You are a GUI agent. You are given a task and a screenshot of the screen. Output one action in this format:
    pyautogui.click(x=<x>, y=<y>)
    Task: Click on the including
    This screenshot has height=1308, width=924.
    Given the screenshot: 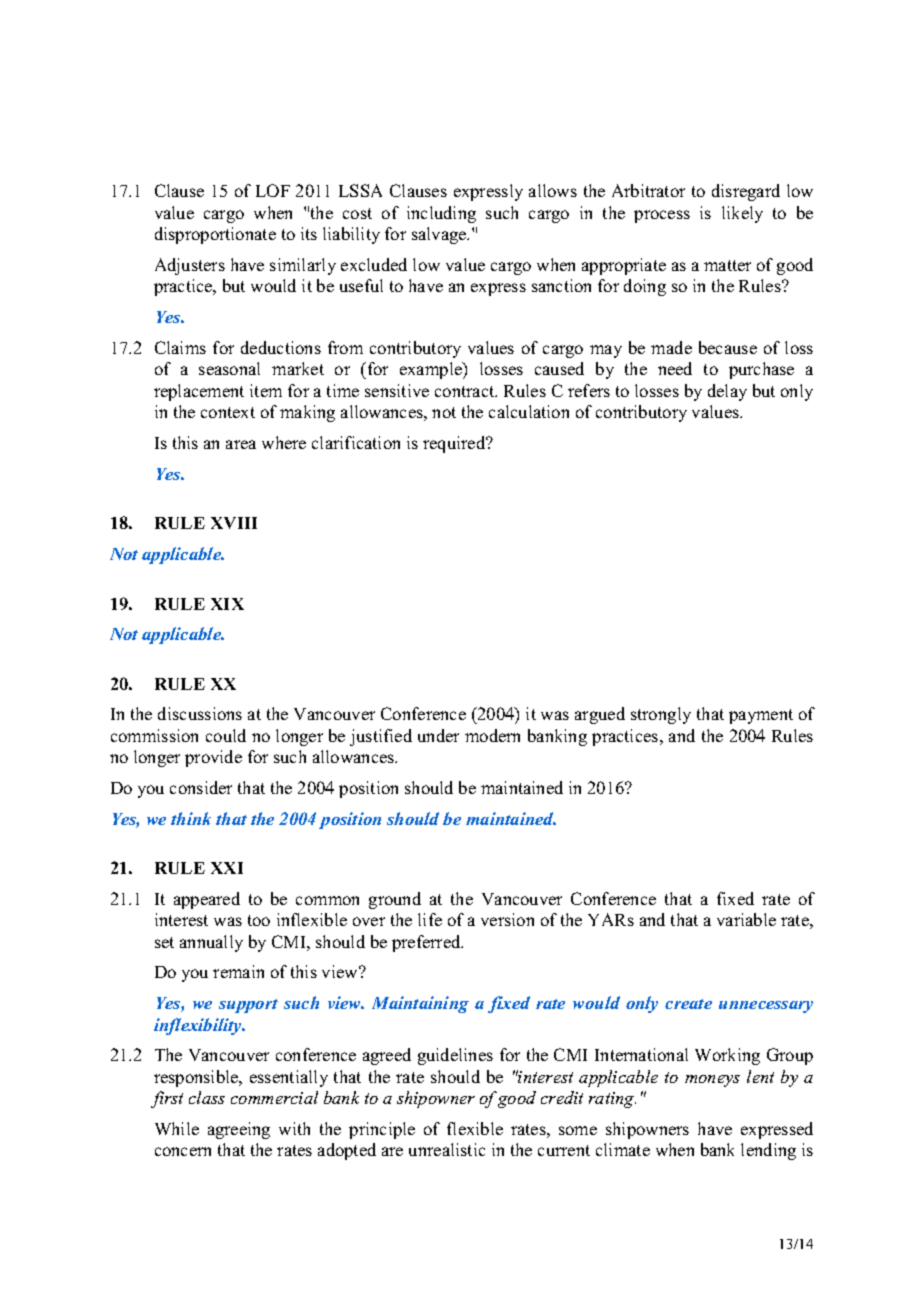 What is the action you would take?
    pyautogui.click(x=441, y=214)
